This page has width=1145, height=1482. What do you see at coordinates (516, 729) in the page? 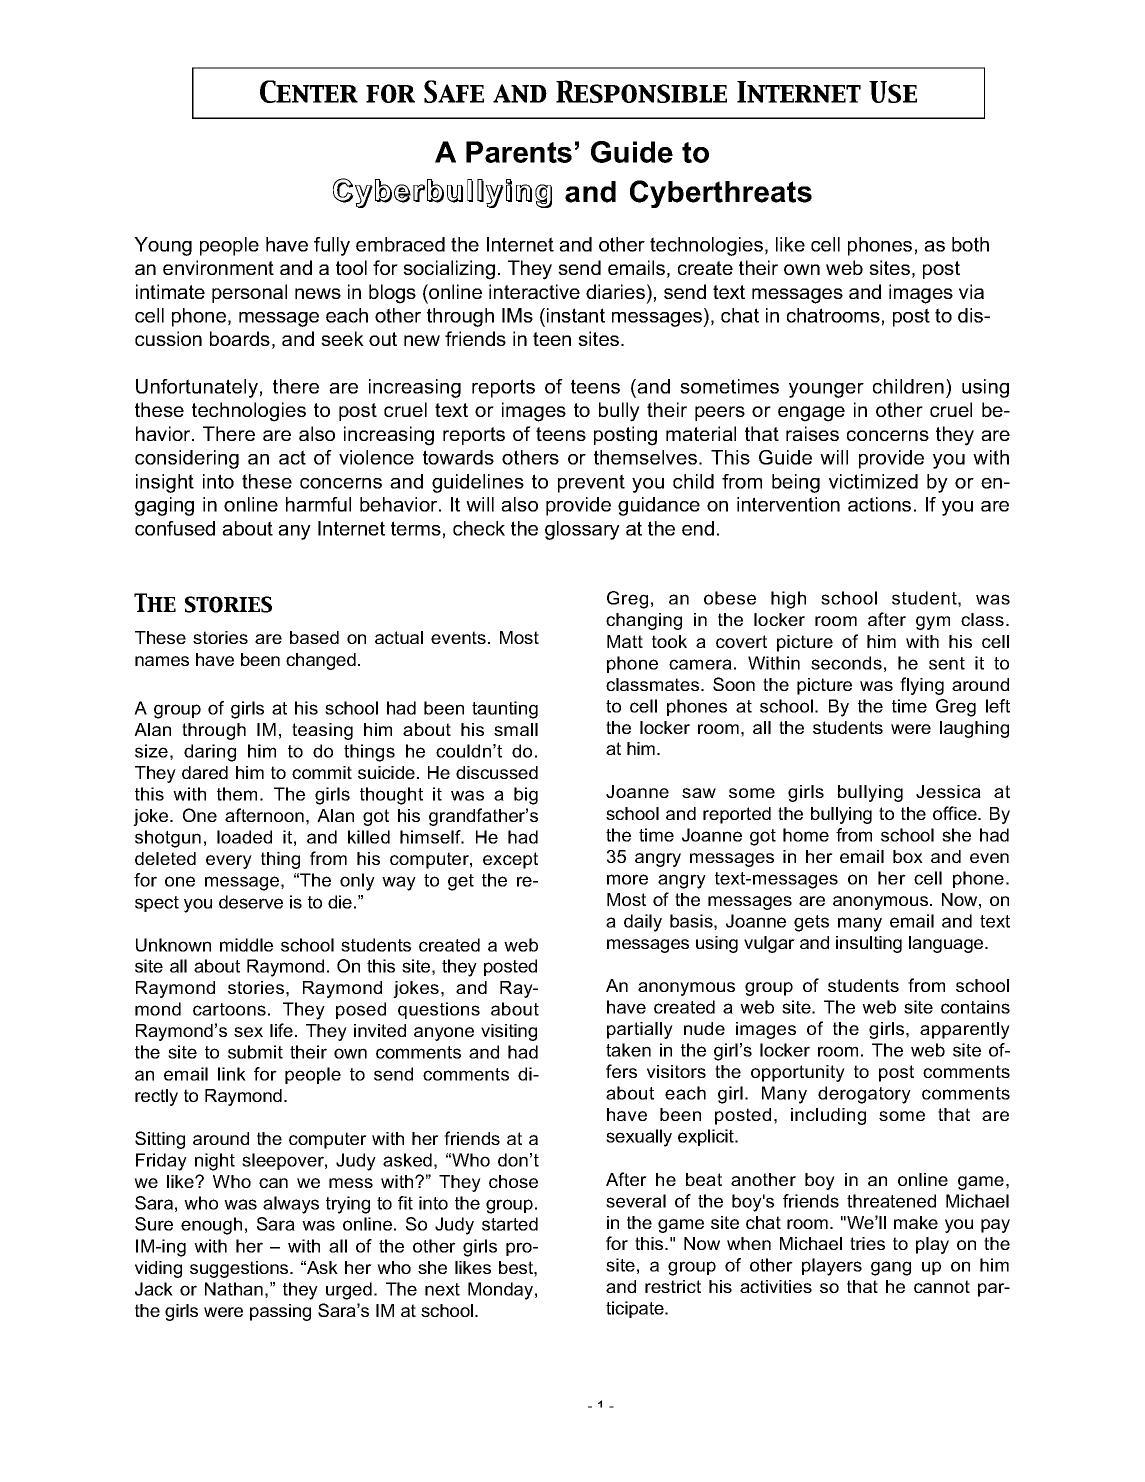
I see `small` at bounding box center [516, 729].
